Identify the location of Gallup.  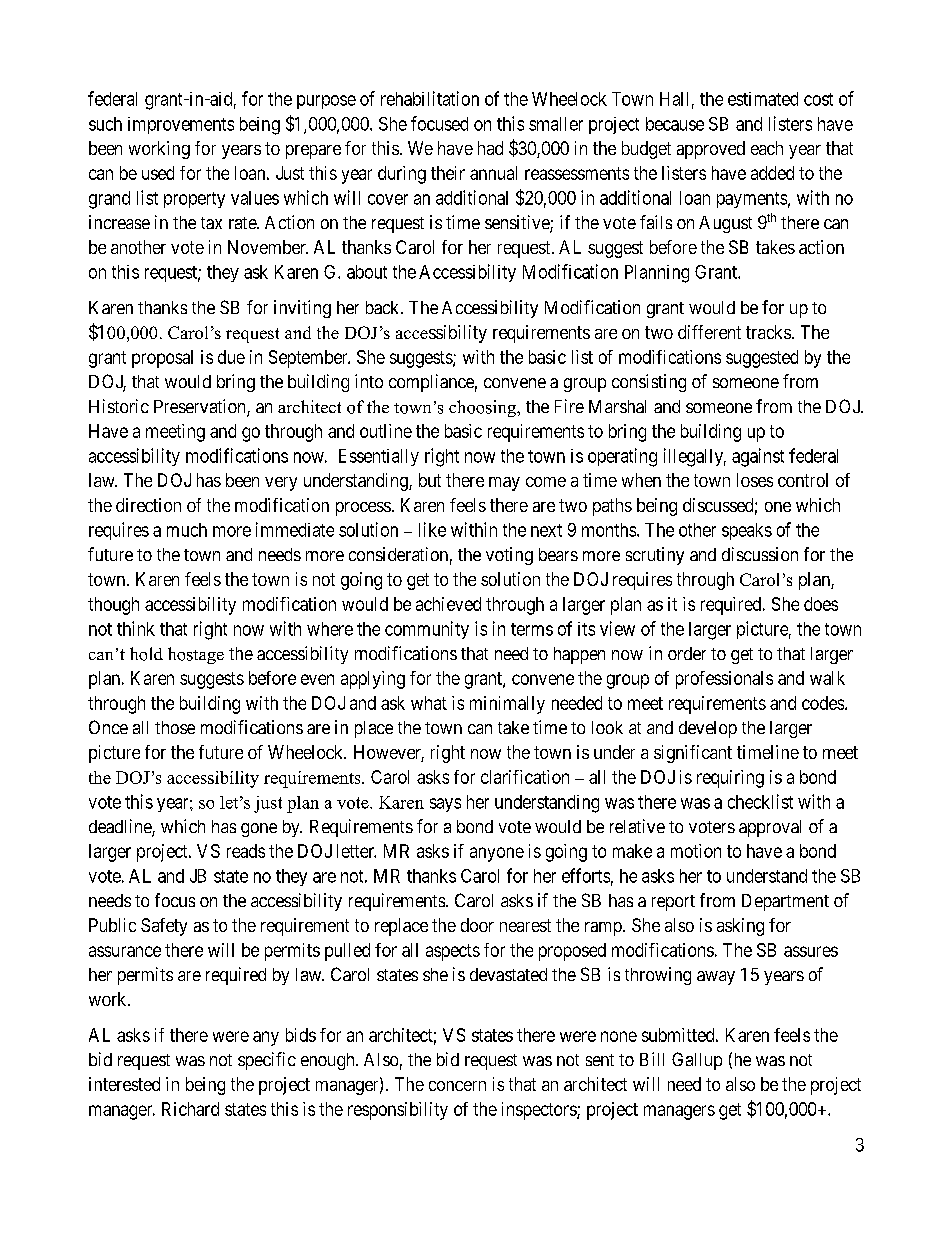
(697, 1061).
